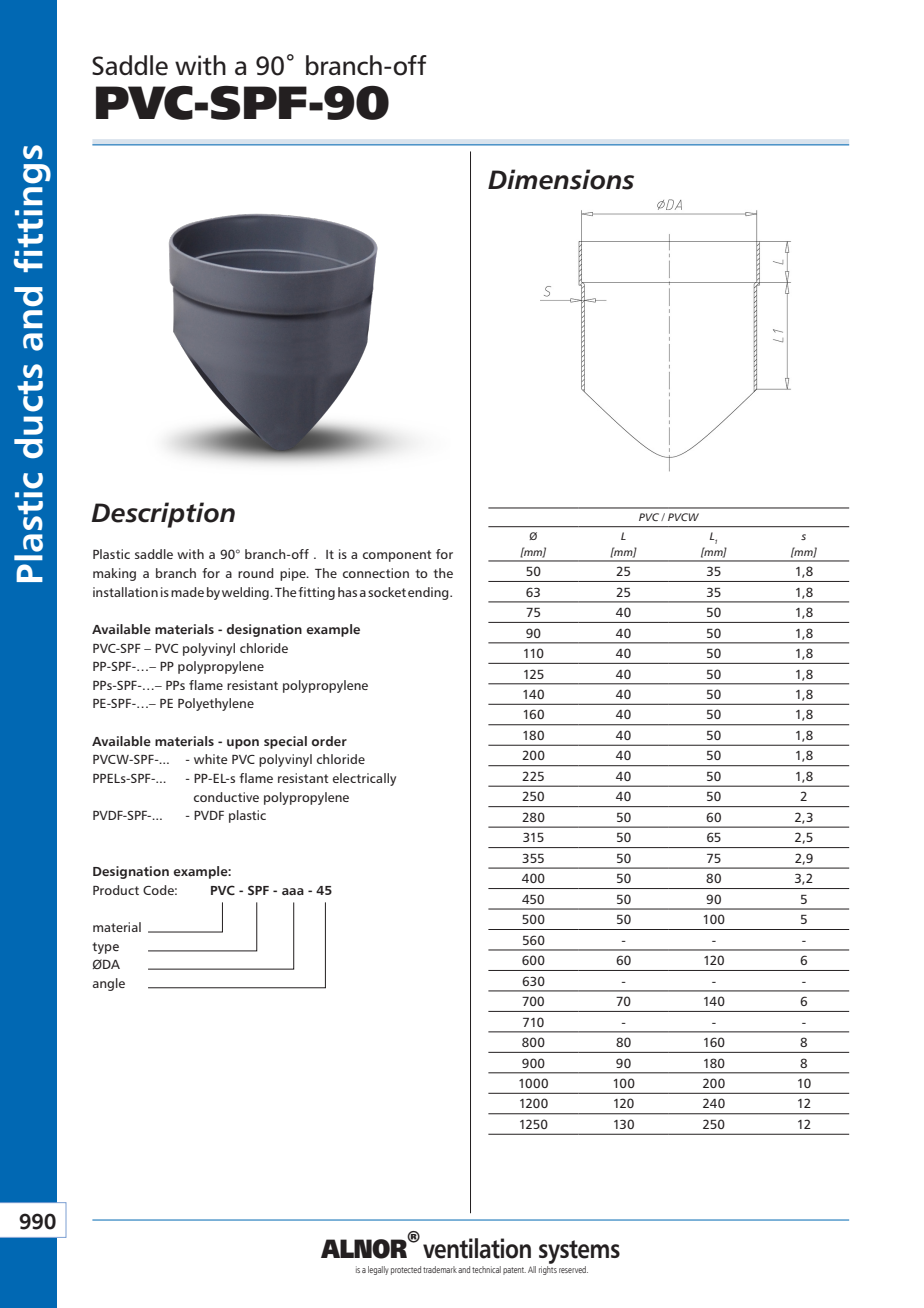  What do you see at coordinates (364, 779) in the image?
I see `electrically` at bounding box center [364, 779].
